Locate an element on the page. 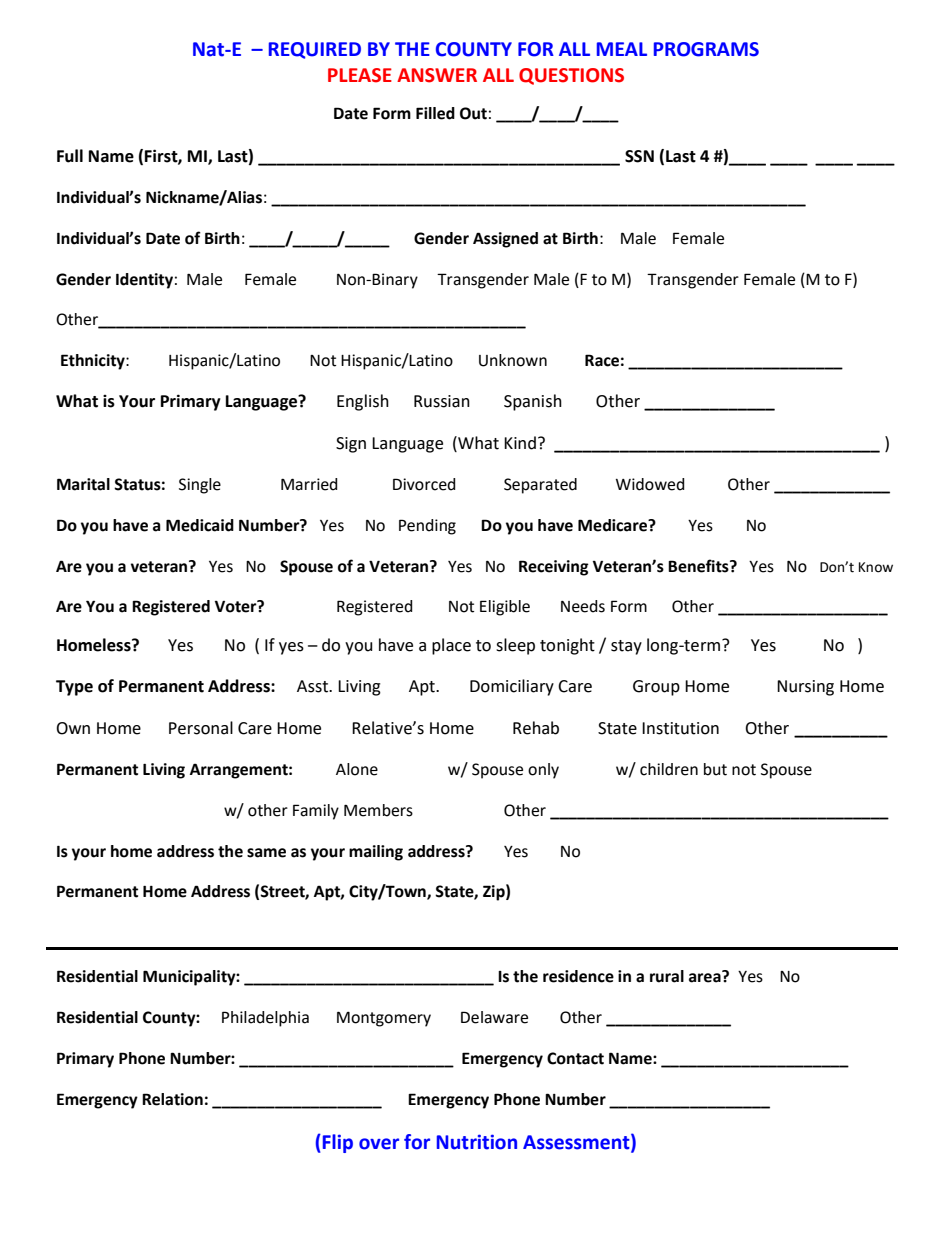  Full is located at coordinates (70, 156).
